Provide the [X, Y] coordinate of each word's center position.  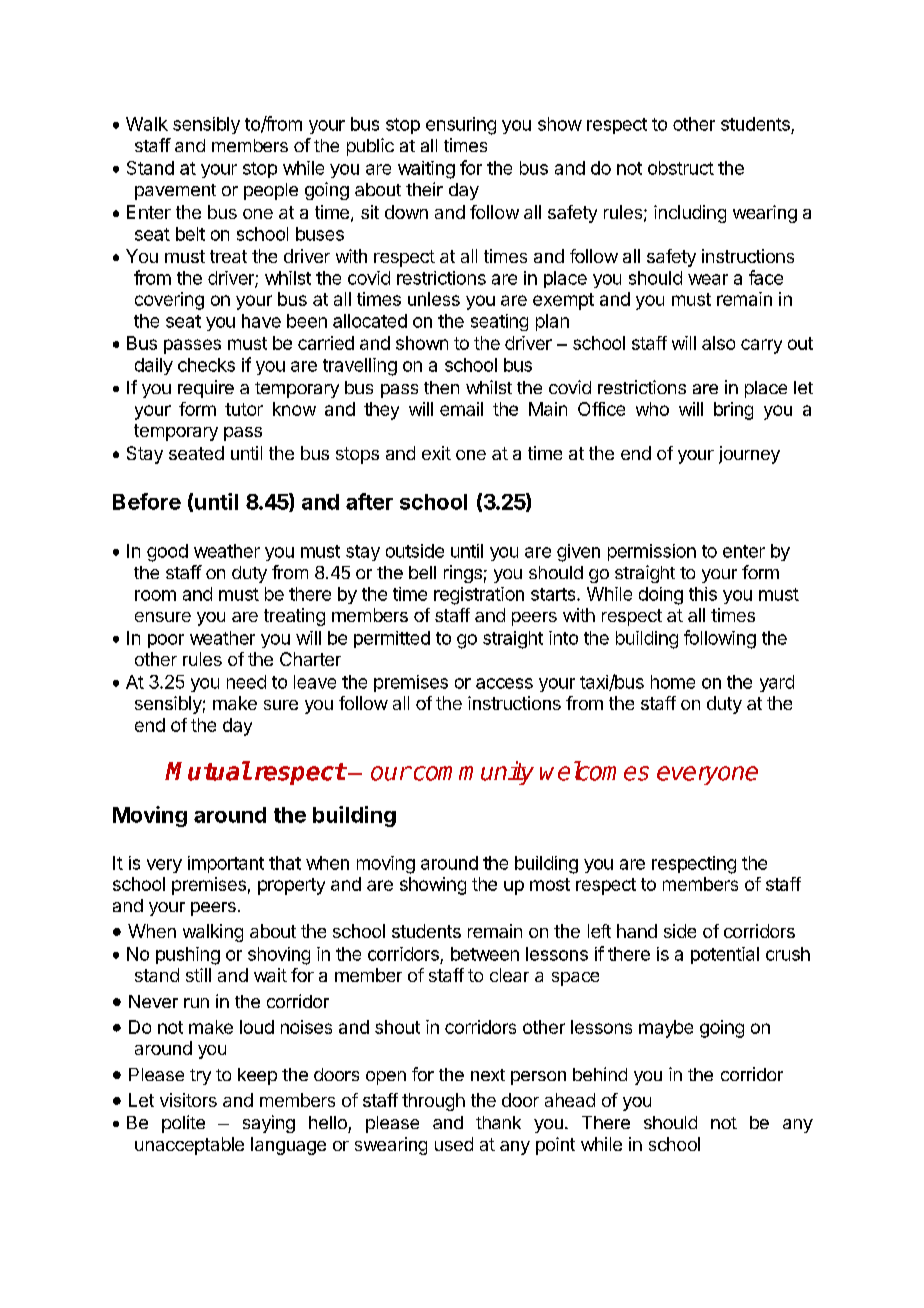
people [271, 191]
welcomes [594, 771]
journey [749, 455]
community [472, 773]
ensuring [461, 126]
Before [147, 501]
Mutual [208, 771]
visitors [188, 1100]
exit [436, 453]
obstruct [681, 168]
